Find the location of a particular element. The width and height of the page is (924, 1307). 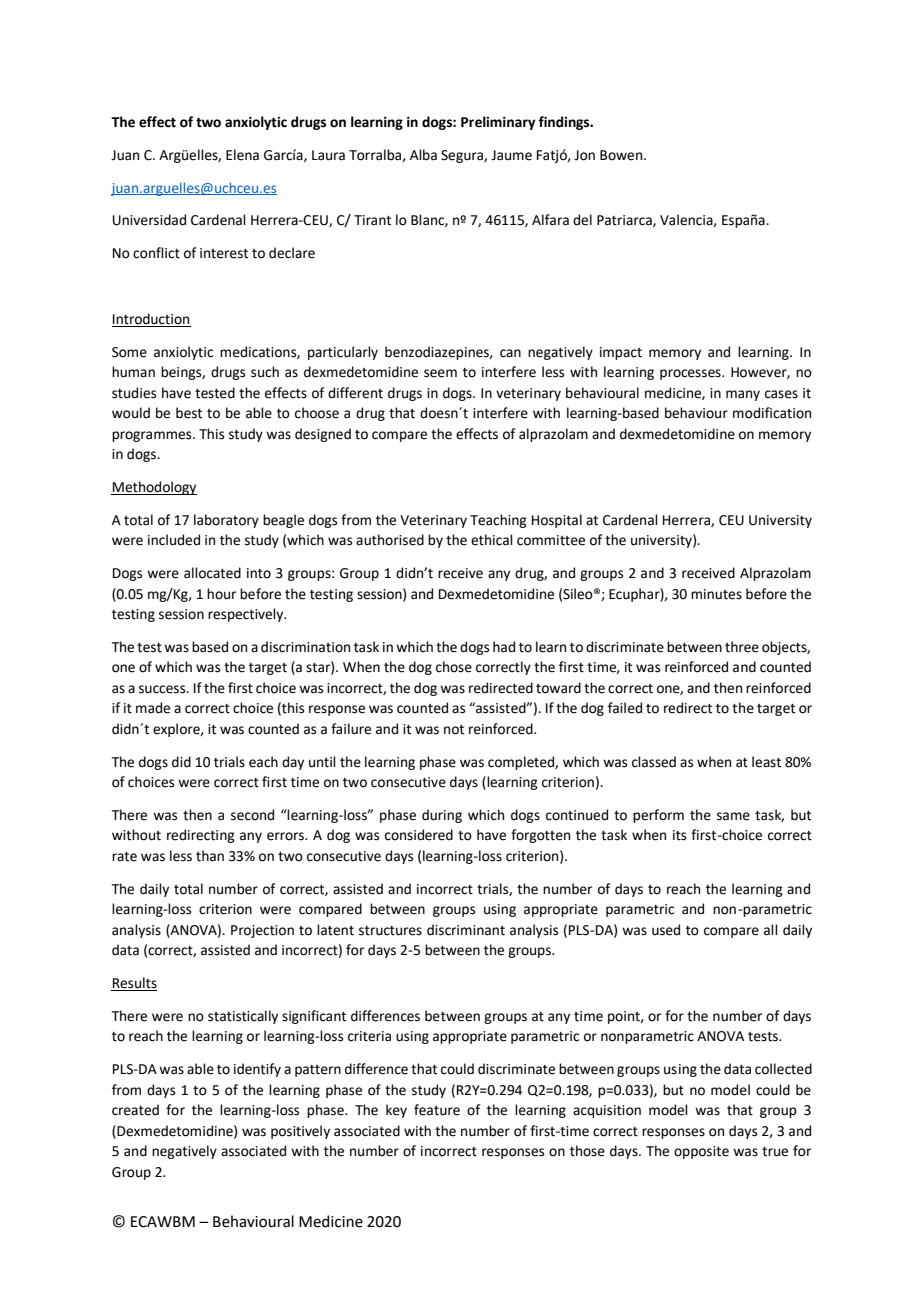

not is located at coordinates (454, 730).
